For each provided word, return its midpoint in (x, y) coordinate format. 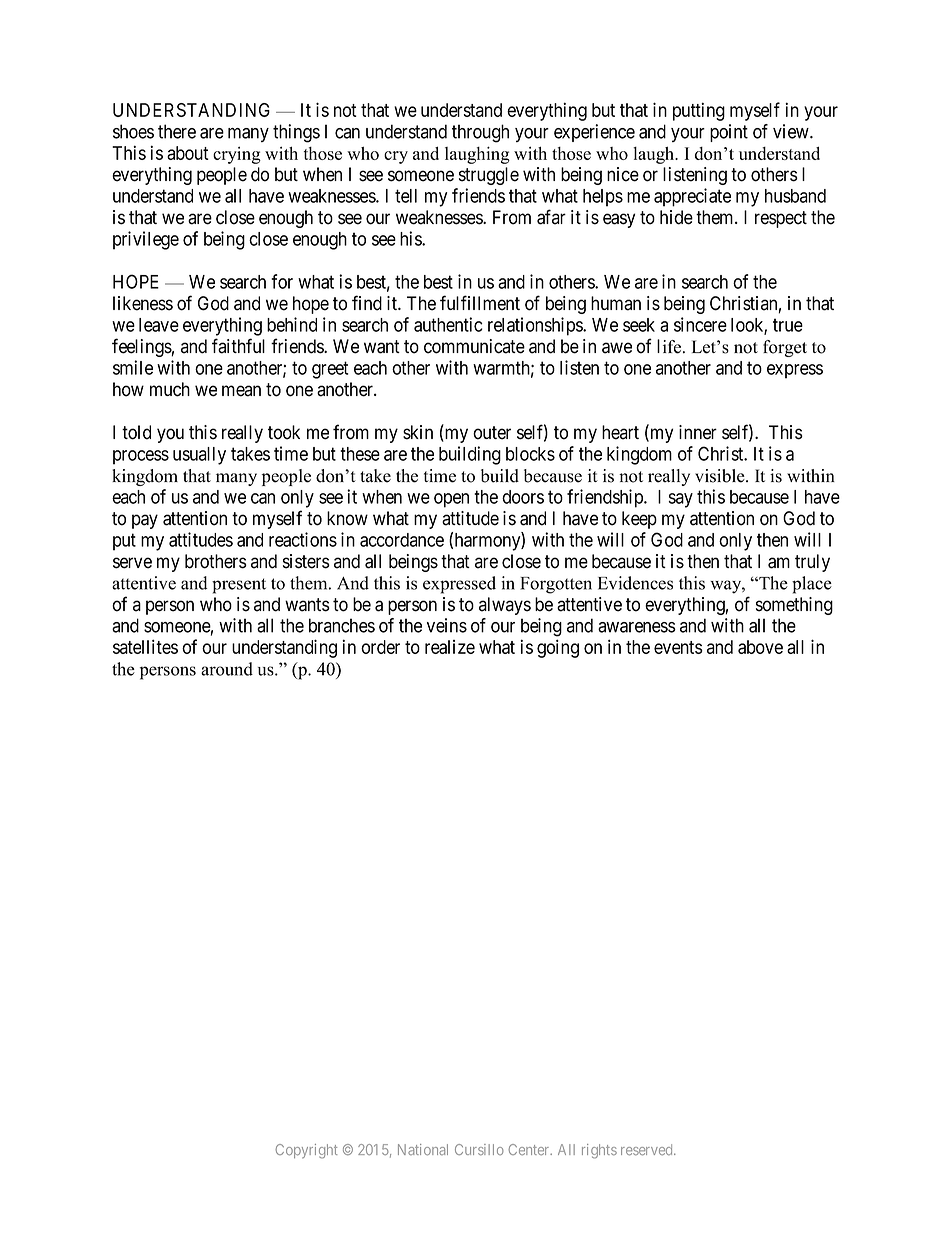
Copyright (306, 1151)
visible (721, 476)
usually (199, 456)
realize (450, 647)
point (729, 133)
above (760, 647)
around (227, 669)
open (451, 500)
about (188, 153)
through (480, 133)
